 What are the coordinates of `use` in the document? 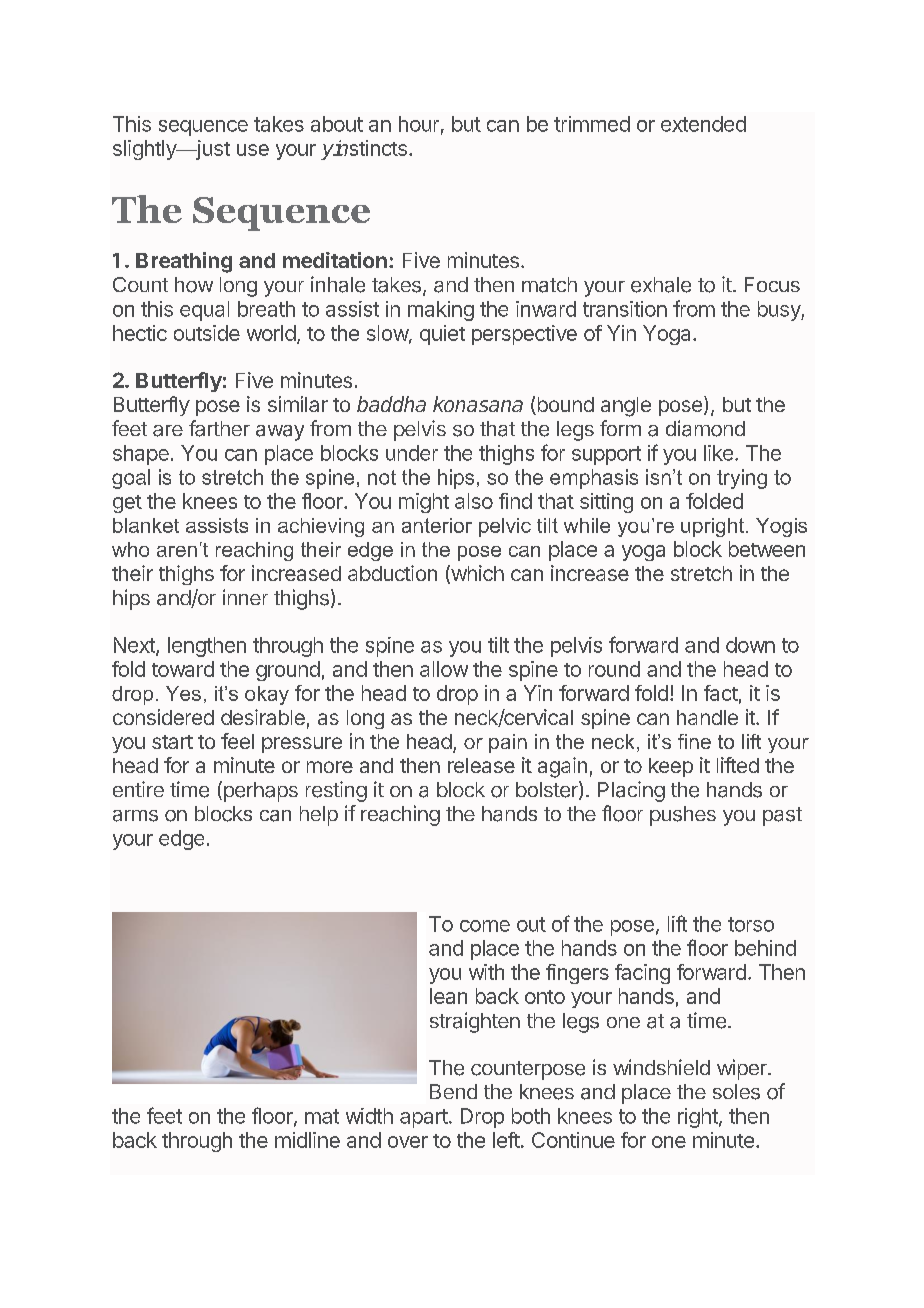 It's located at (253, 150).
